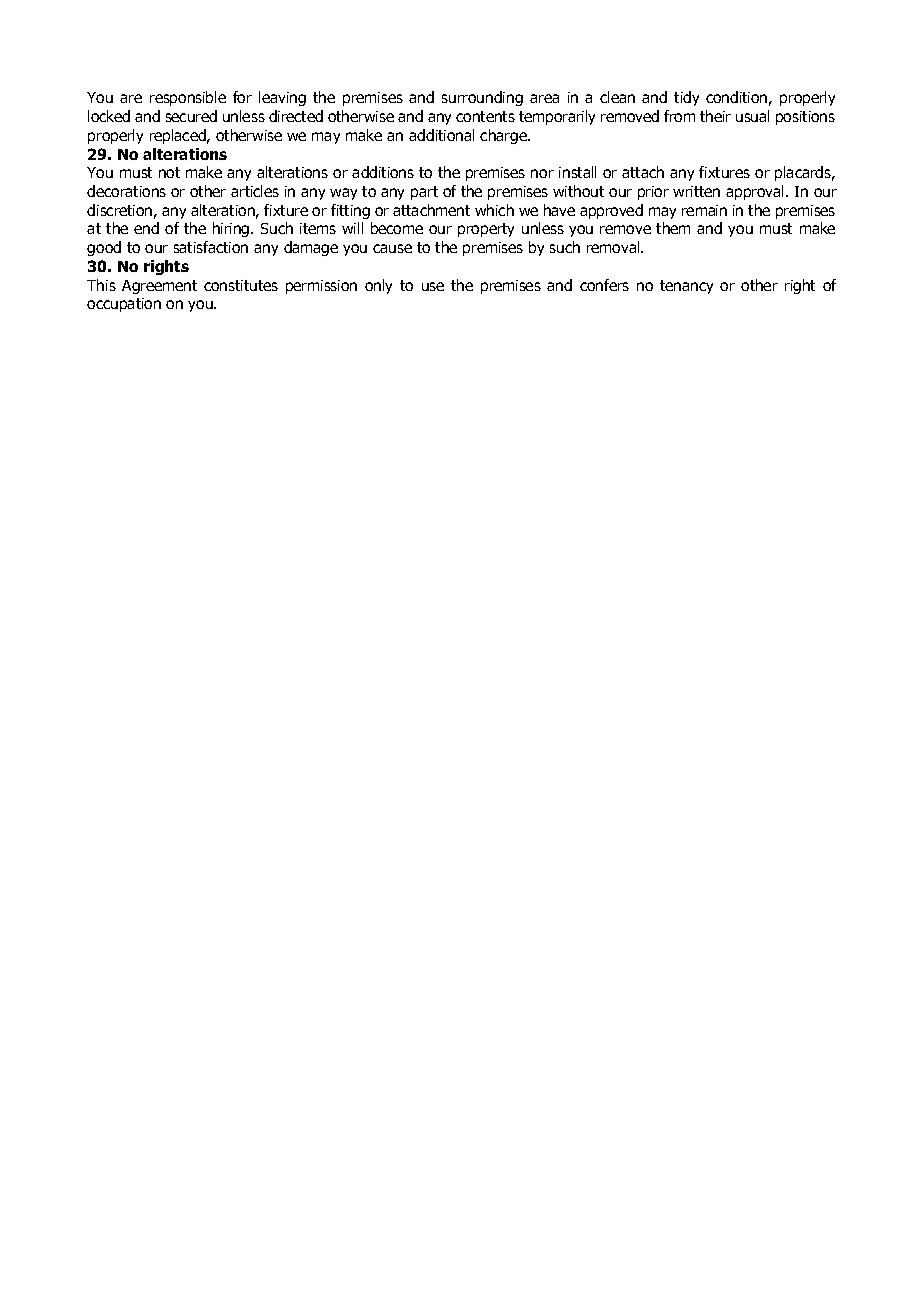 This screenshot has height=1308, width=924. I want to click on responsible, so click(188, 98).
